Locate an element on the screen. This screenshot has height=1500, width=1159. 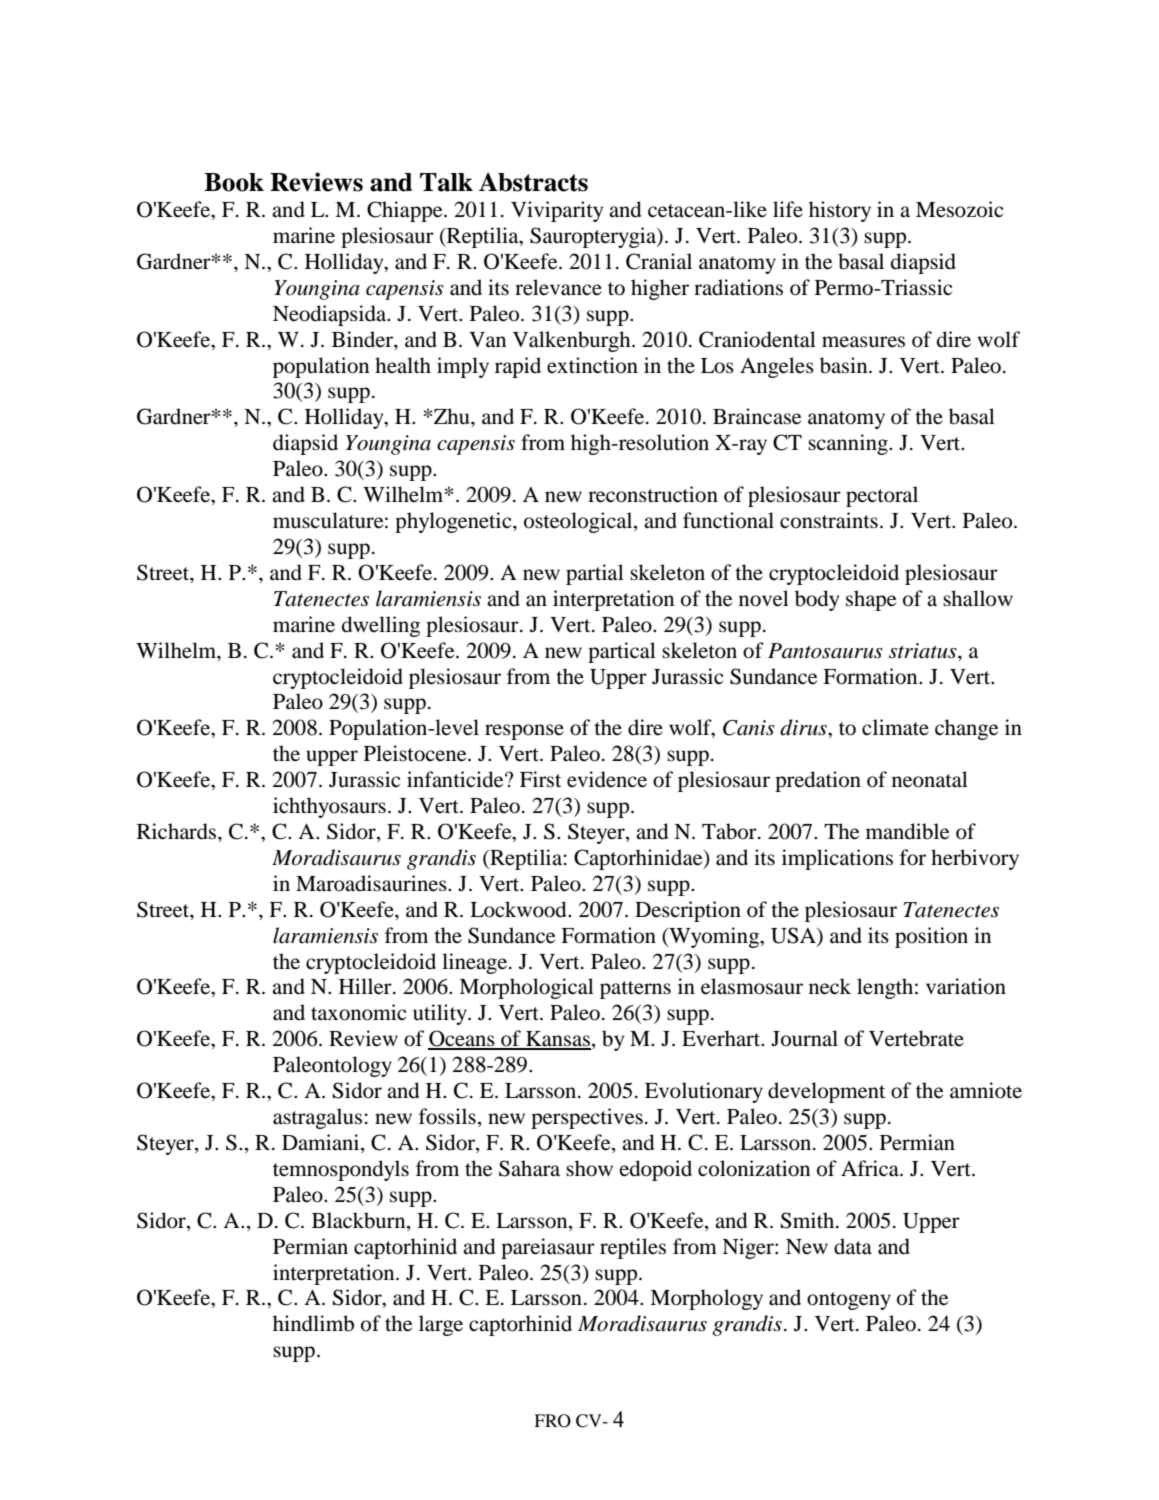
ontogeny is located at coordinates (849, 1301).
